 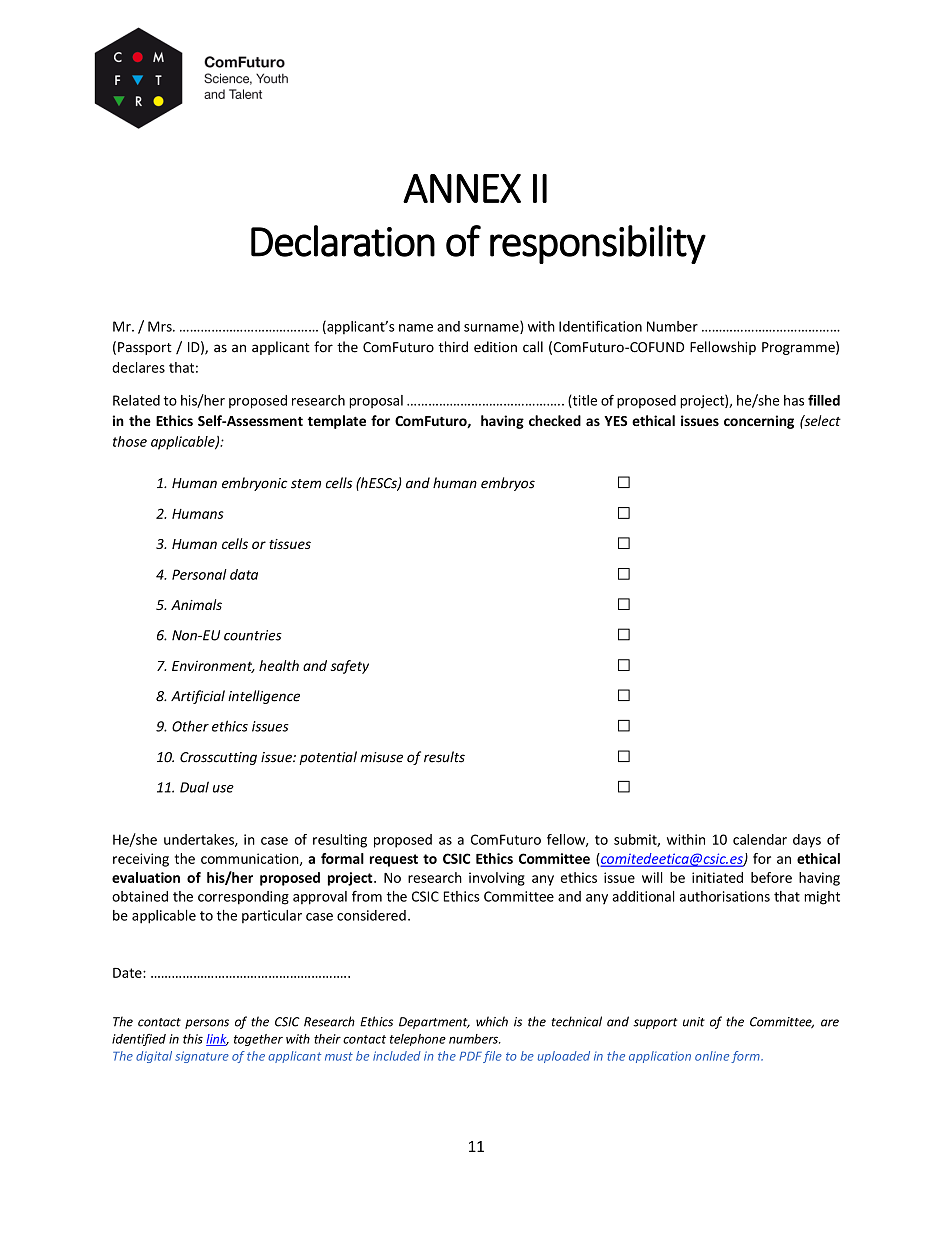 I want to click on days, so click(x=807, y=841).
